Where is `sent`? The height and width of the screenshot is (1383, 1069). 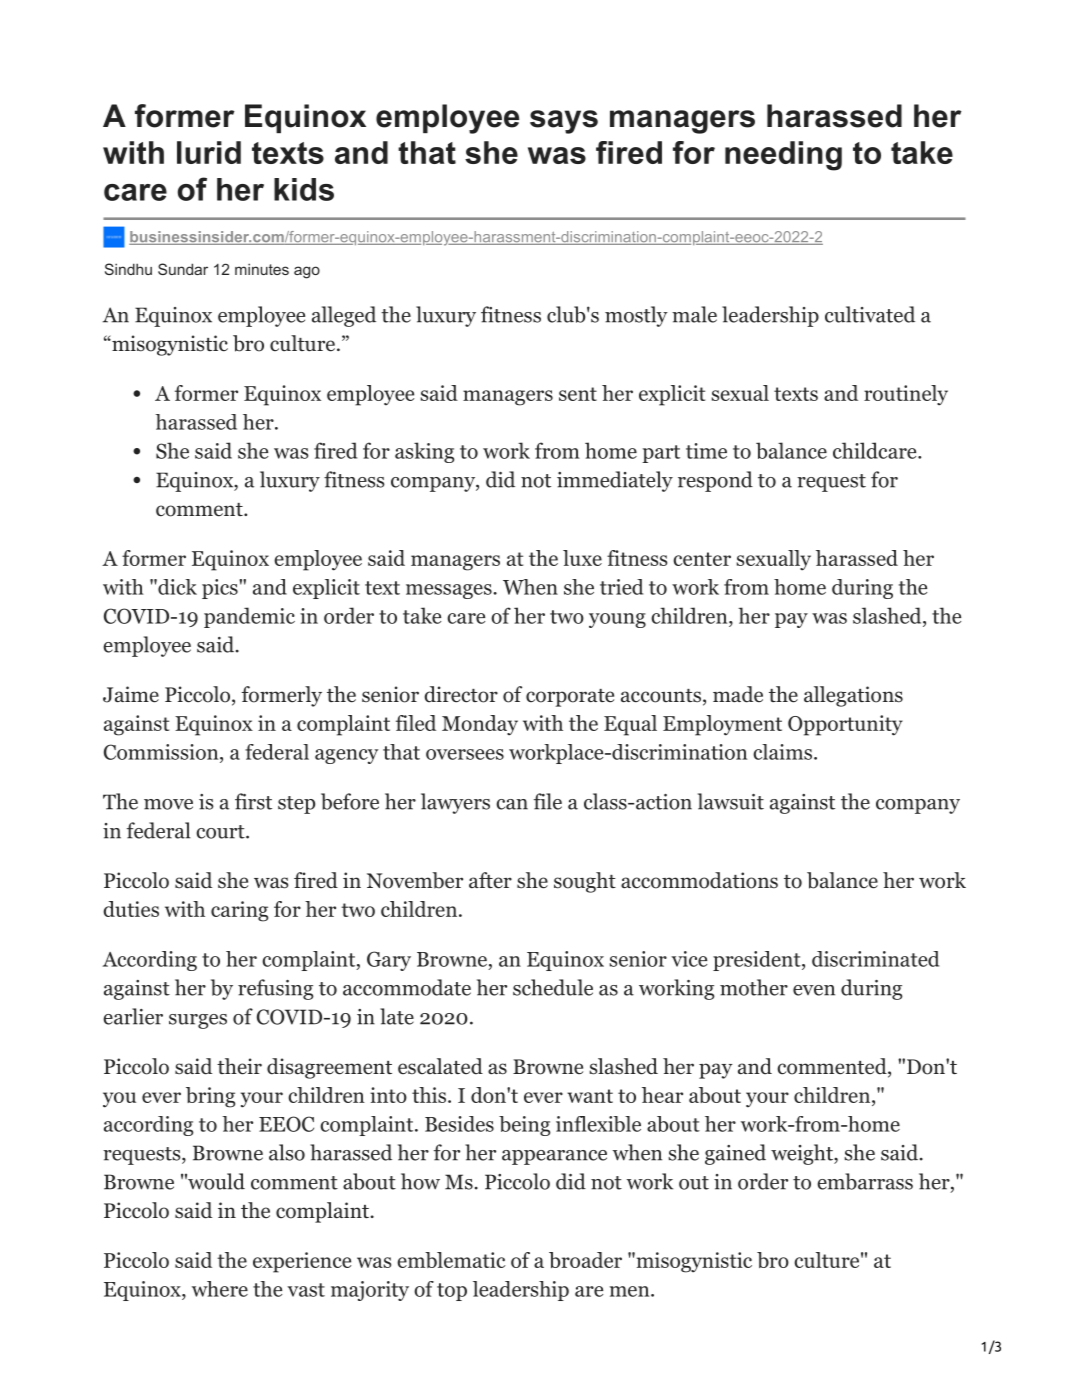 sent is located at coordinates (578, 394).
